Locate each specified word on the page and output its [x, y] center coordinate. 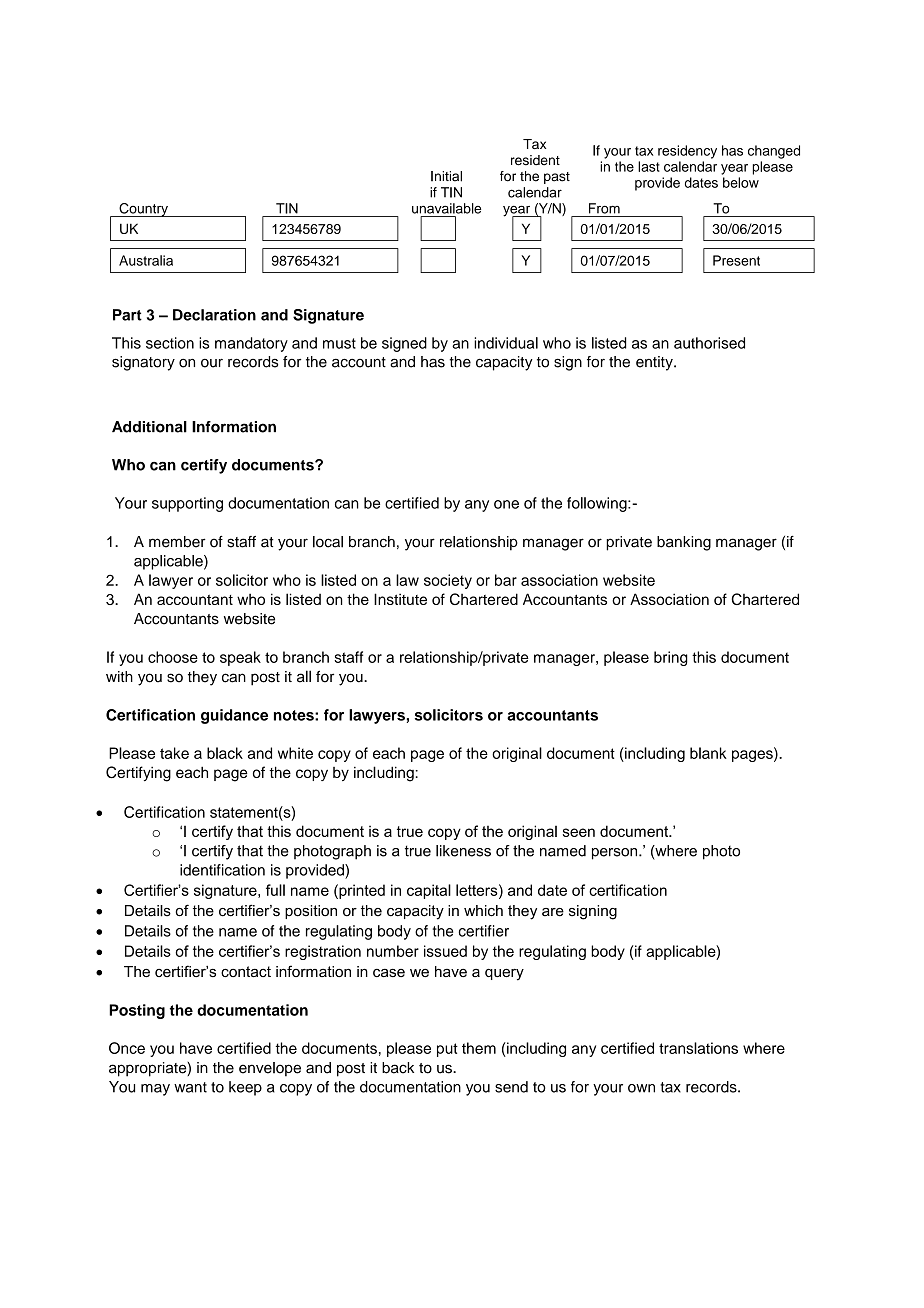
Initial [446, 176]
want [190, 1087]
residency [687, 152]
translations [698, 1048]
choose [173, 657]
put [447, 1050]
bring [671, 658]
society [448, 581]
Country [143, 210]
